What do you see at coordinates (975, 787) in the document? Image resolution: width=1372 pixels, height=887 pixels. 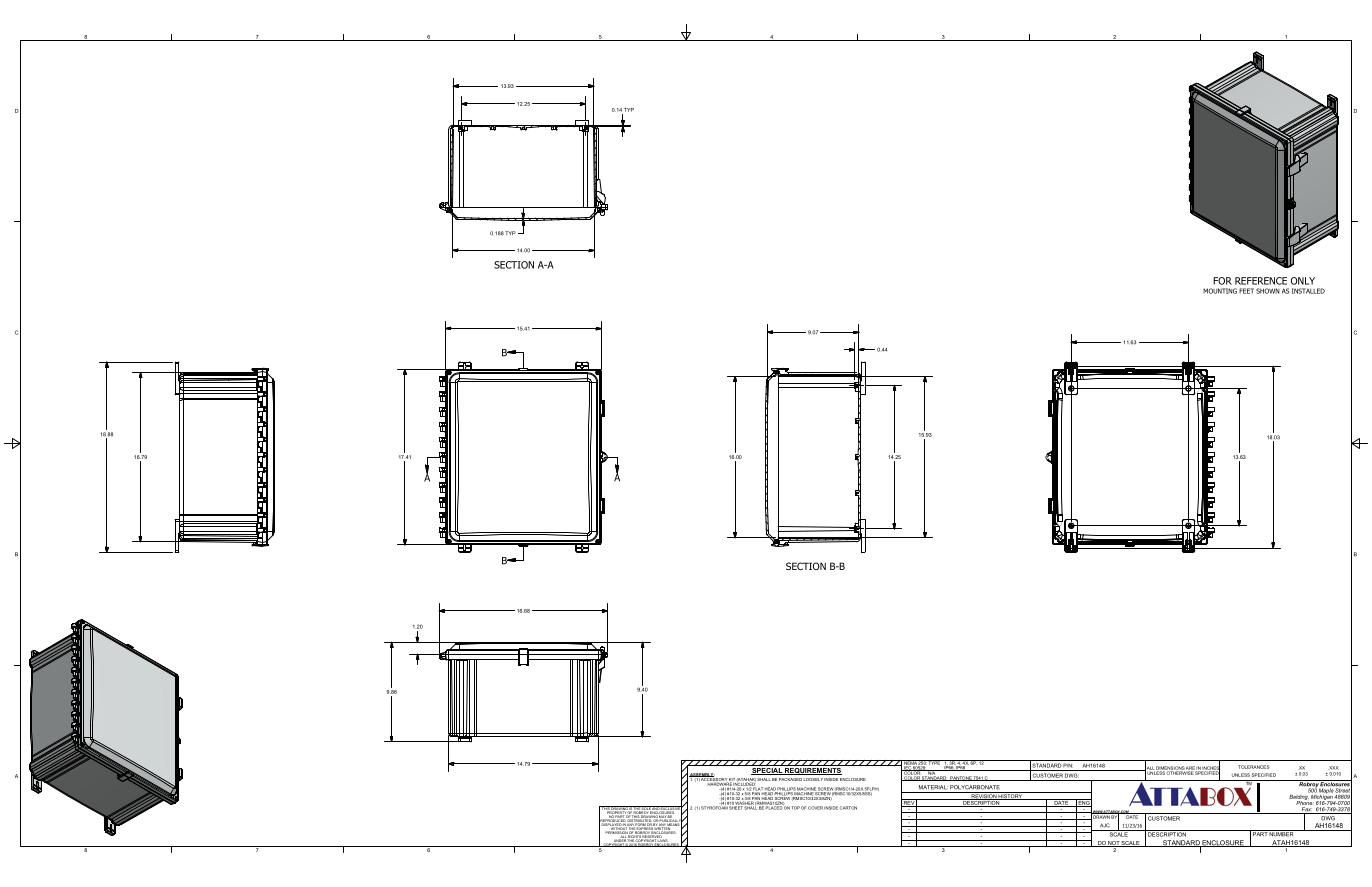 I see `POLYCARBONATE` at bounding box center [975, 787].
